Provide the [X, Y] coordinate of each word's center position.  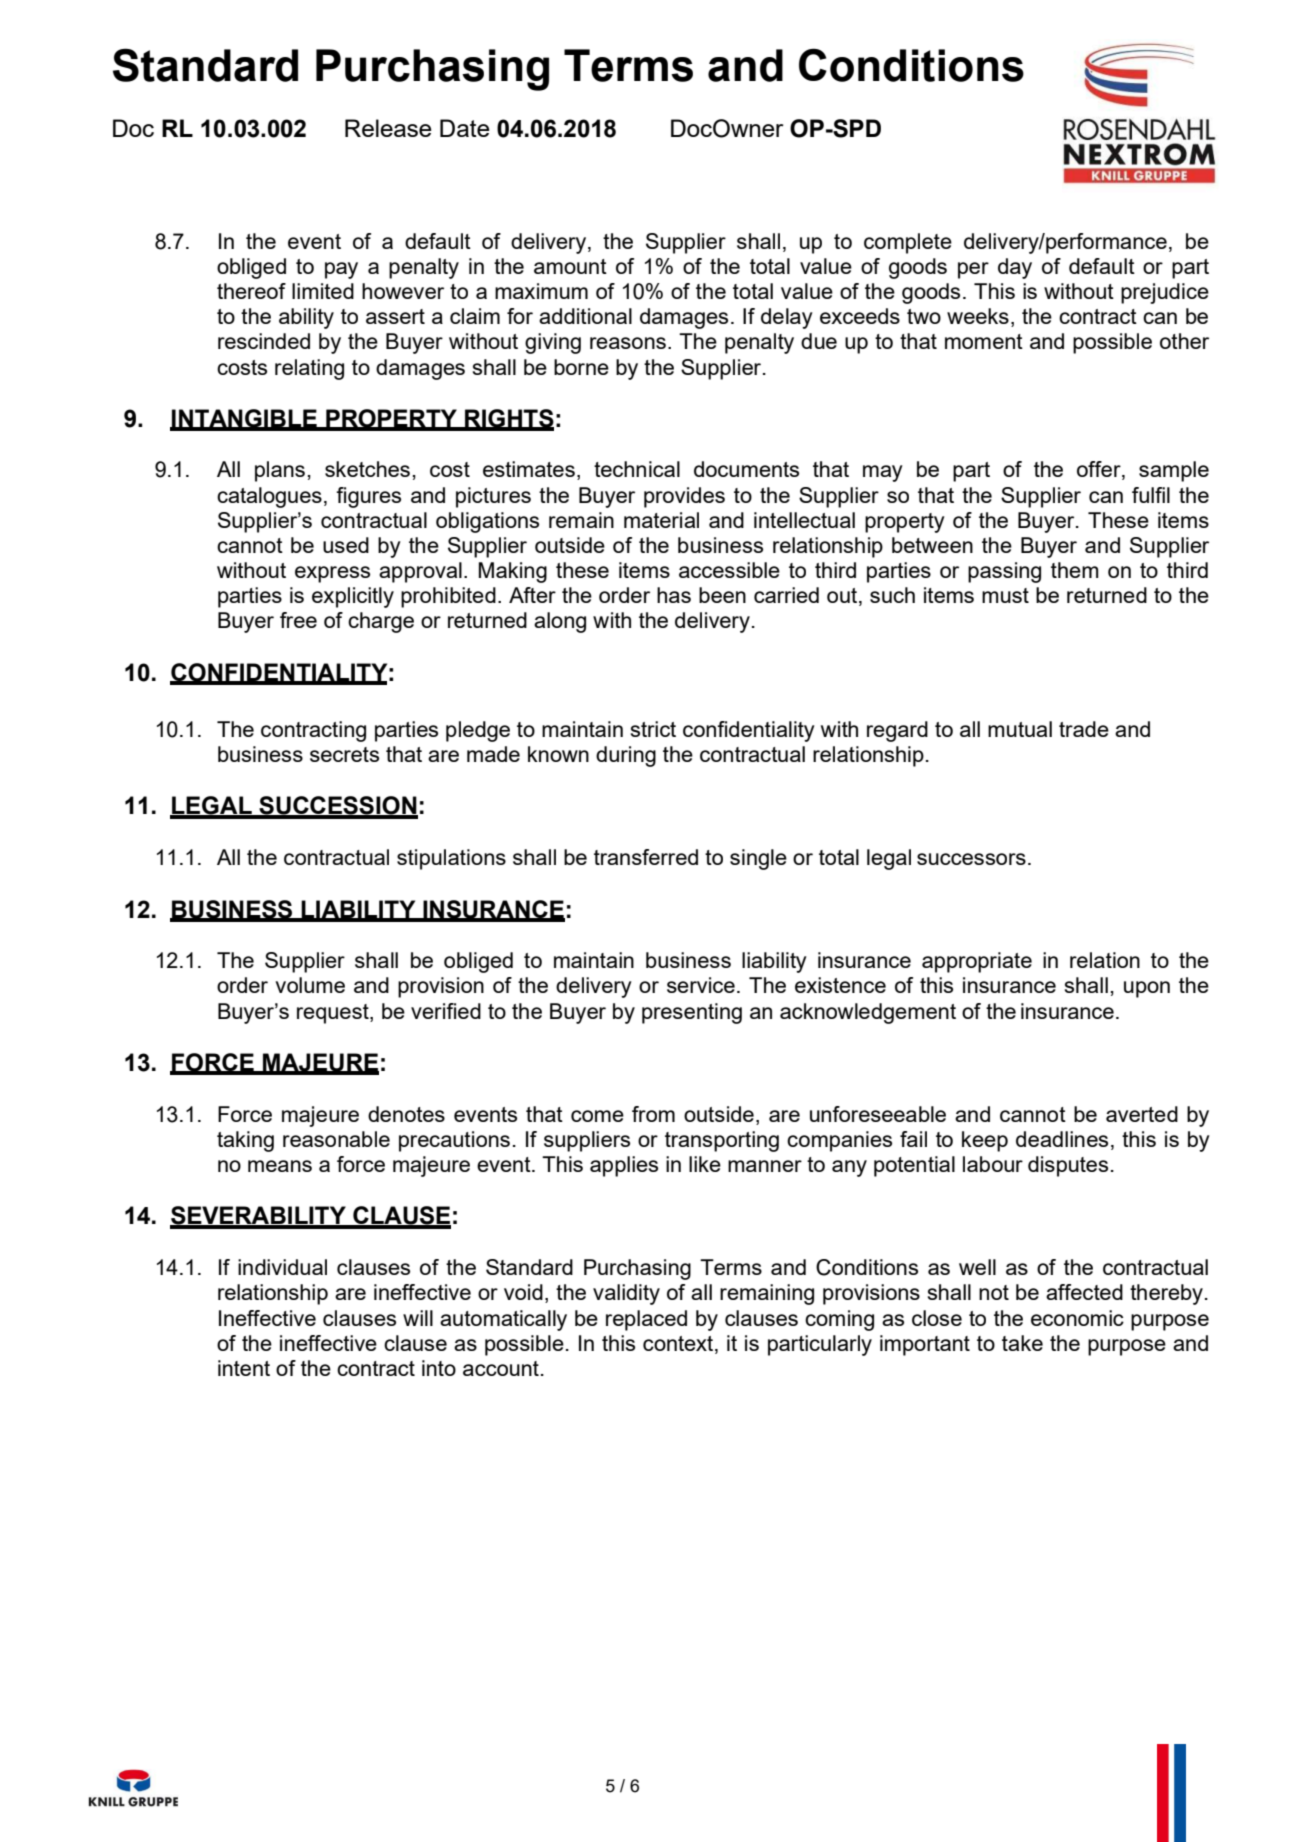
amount [570, 266]
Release [388, 128]
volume [310, 985]
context [679, 1343]
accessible [729, 570]
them [1075, 570]
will [418, 1318]
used [346, 545]
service [701, 985]
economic [1077, 1318]
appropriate [977, 962]
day [1015, 268]
